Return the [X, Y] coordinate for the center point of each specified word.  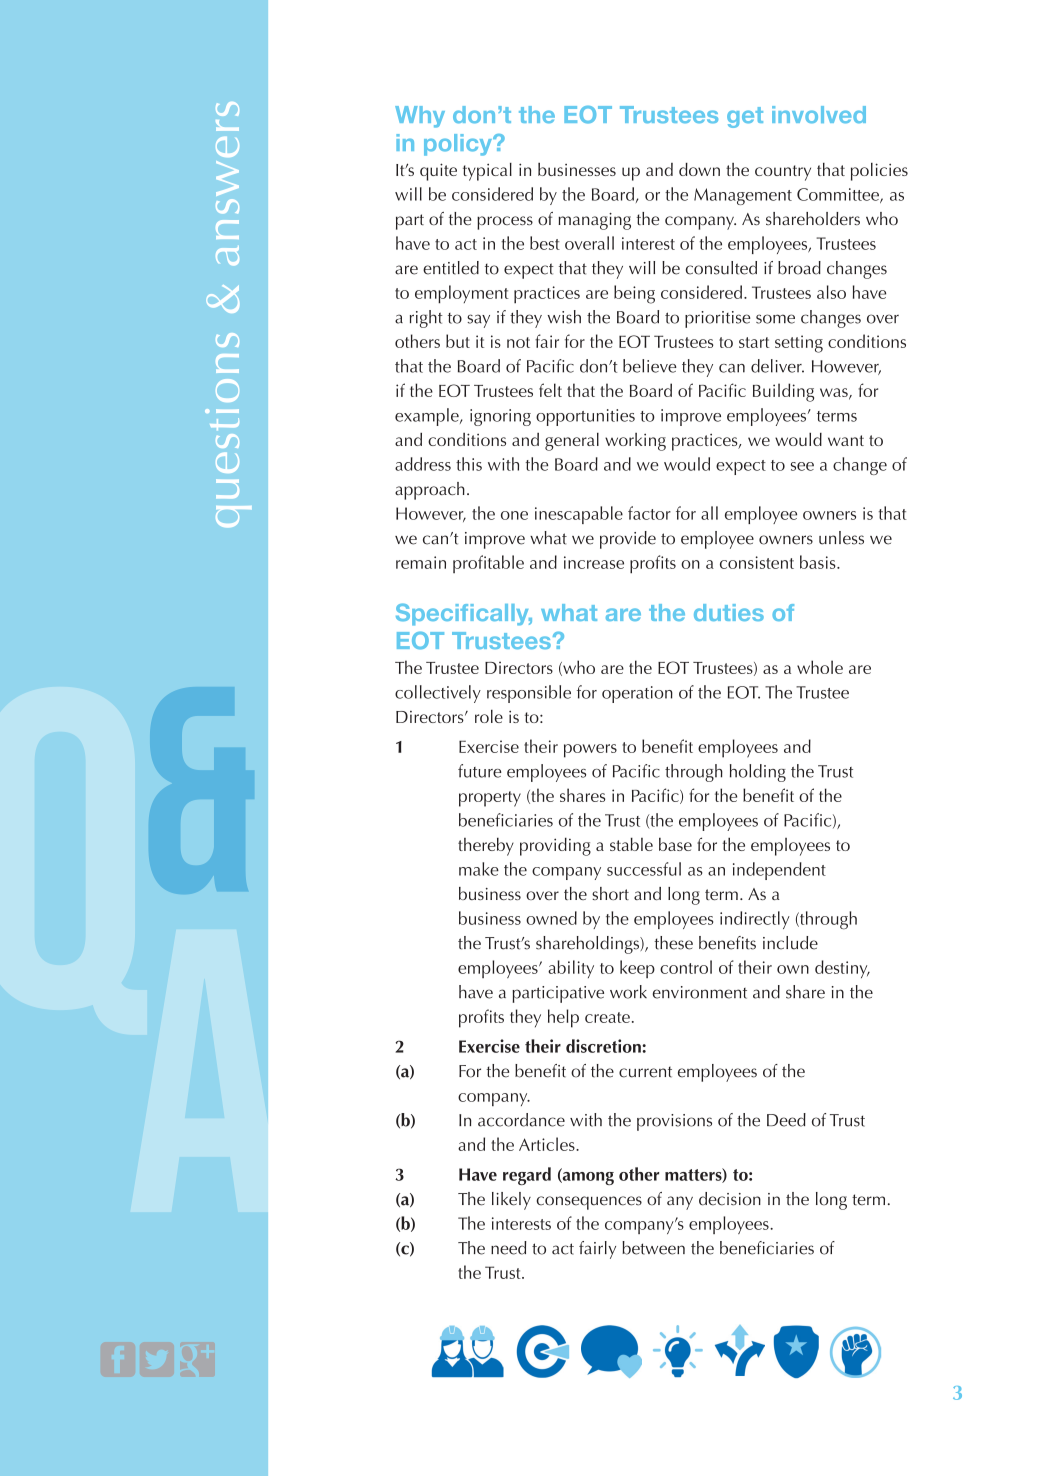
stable [631, 844]
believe [650, 366]
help [563, 1018]
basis [819, 562]
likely [511, 1201]
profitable [488, 564]
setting [799, 344]
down [699, 169]
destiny [842, 969]
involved [819, 114]
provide [628, 540]
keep [637, 969]
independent [779, 871]
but [458, 341]
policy [459, 145]
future [480, 771]
